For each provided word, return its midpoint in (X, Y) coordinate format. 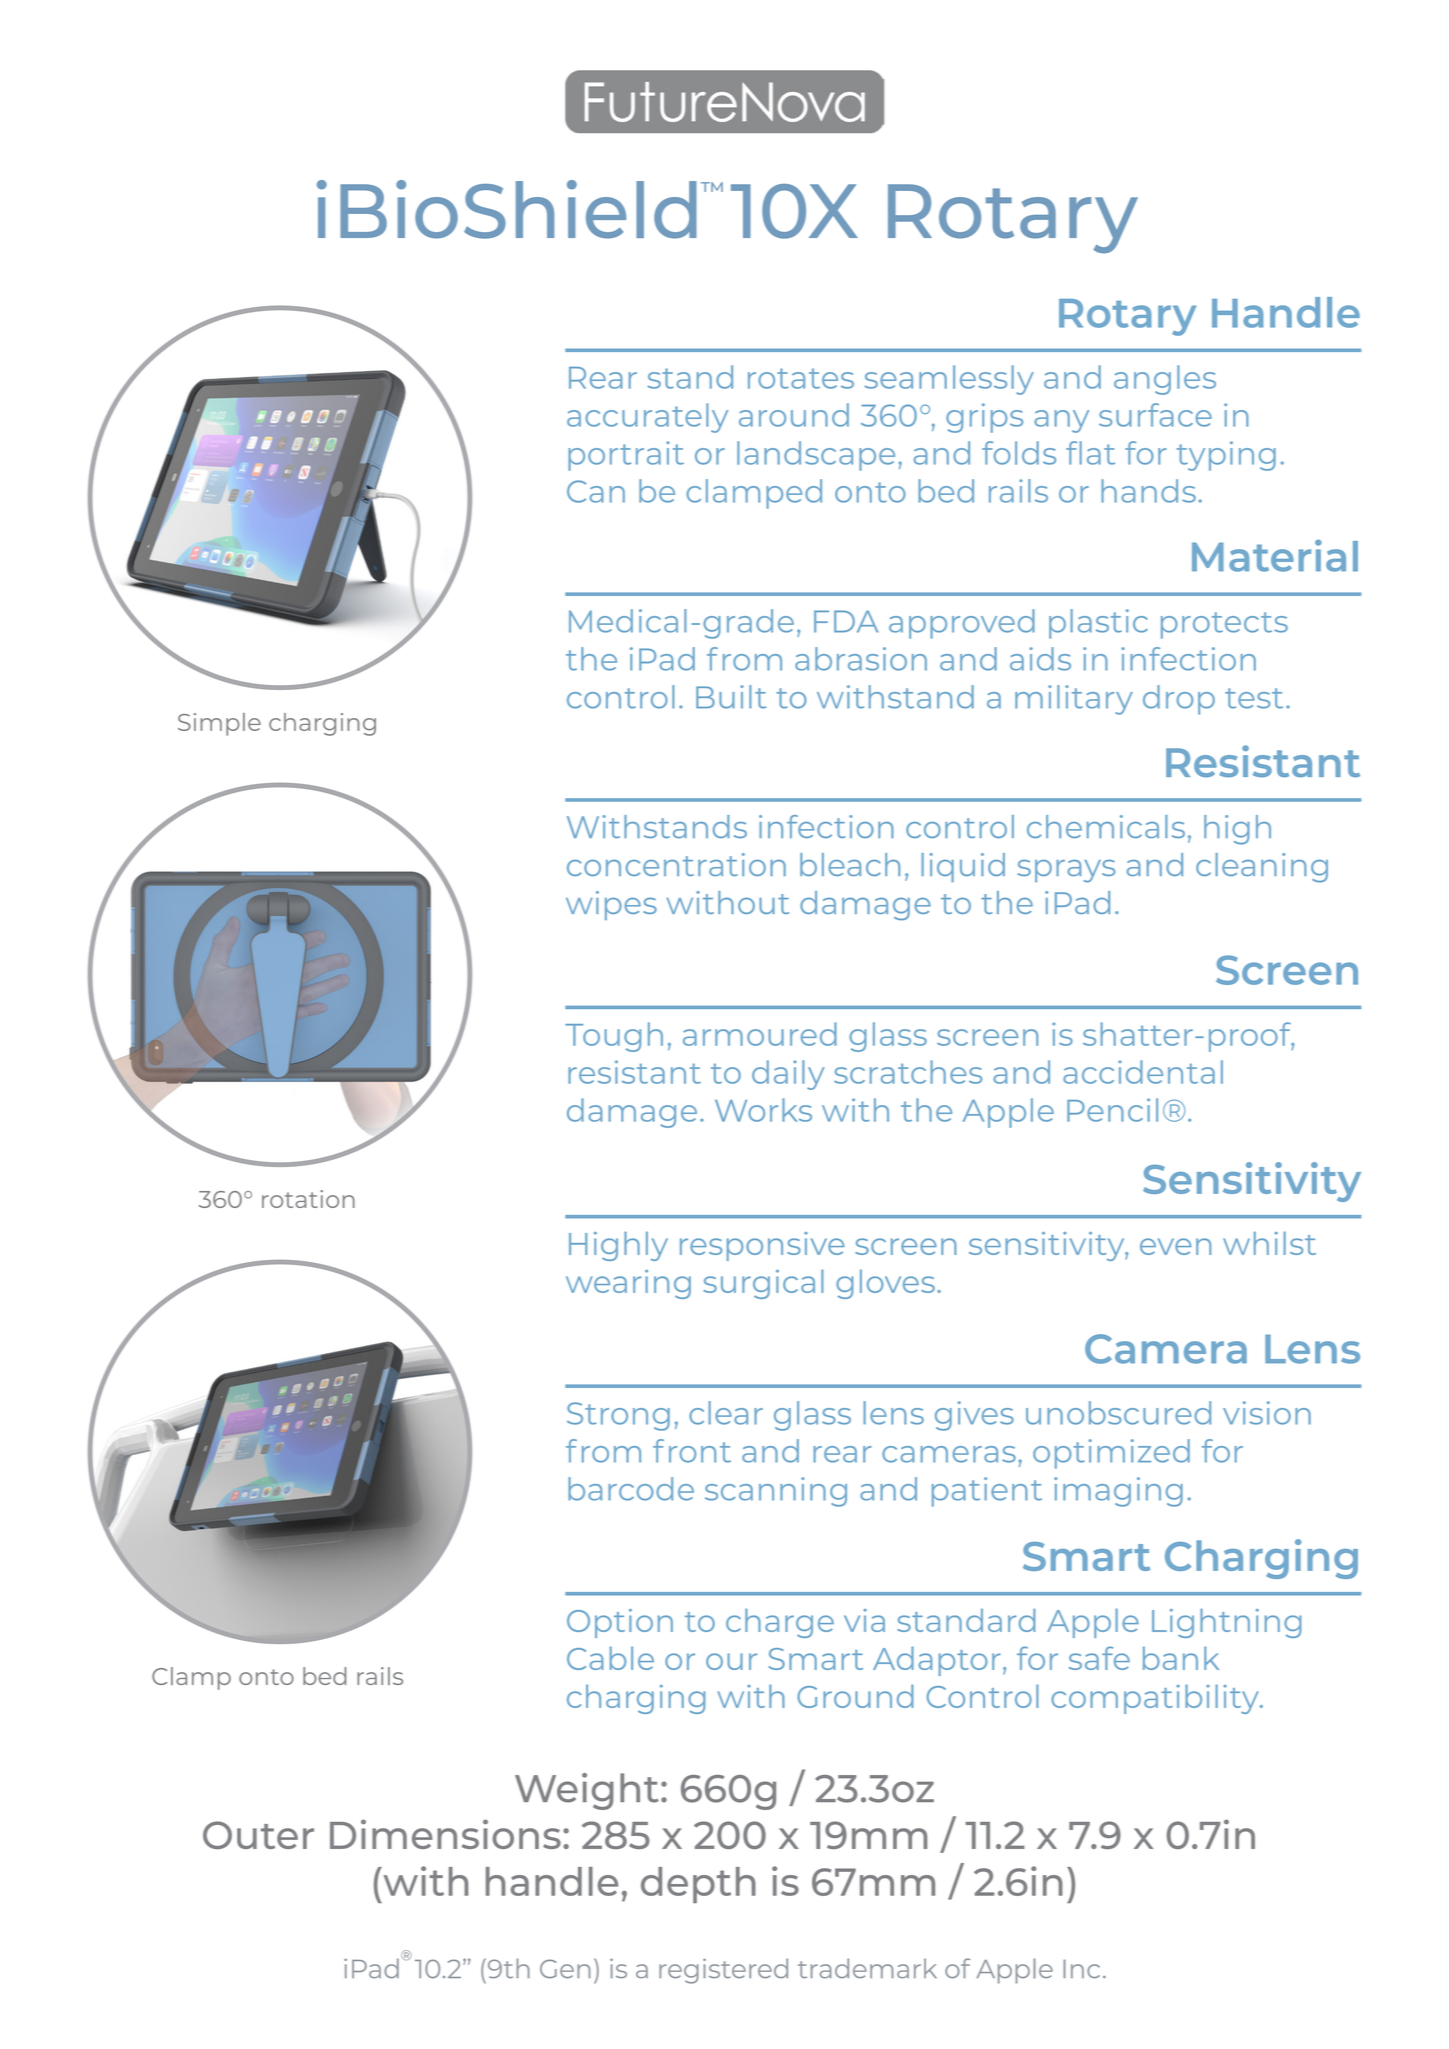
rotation (308, 1199)
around (794, 415)
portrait (626, 456)
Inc (1081, 1968)
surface (1155, 415)
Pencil (1112, 1110)
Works (763, 1110)
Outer (258, 1835)
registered (723, 1971)
